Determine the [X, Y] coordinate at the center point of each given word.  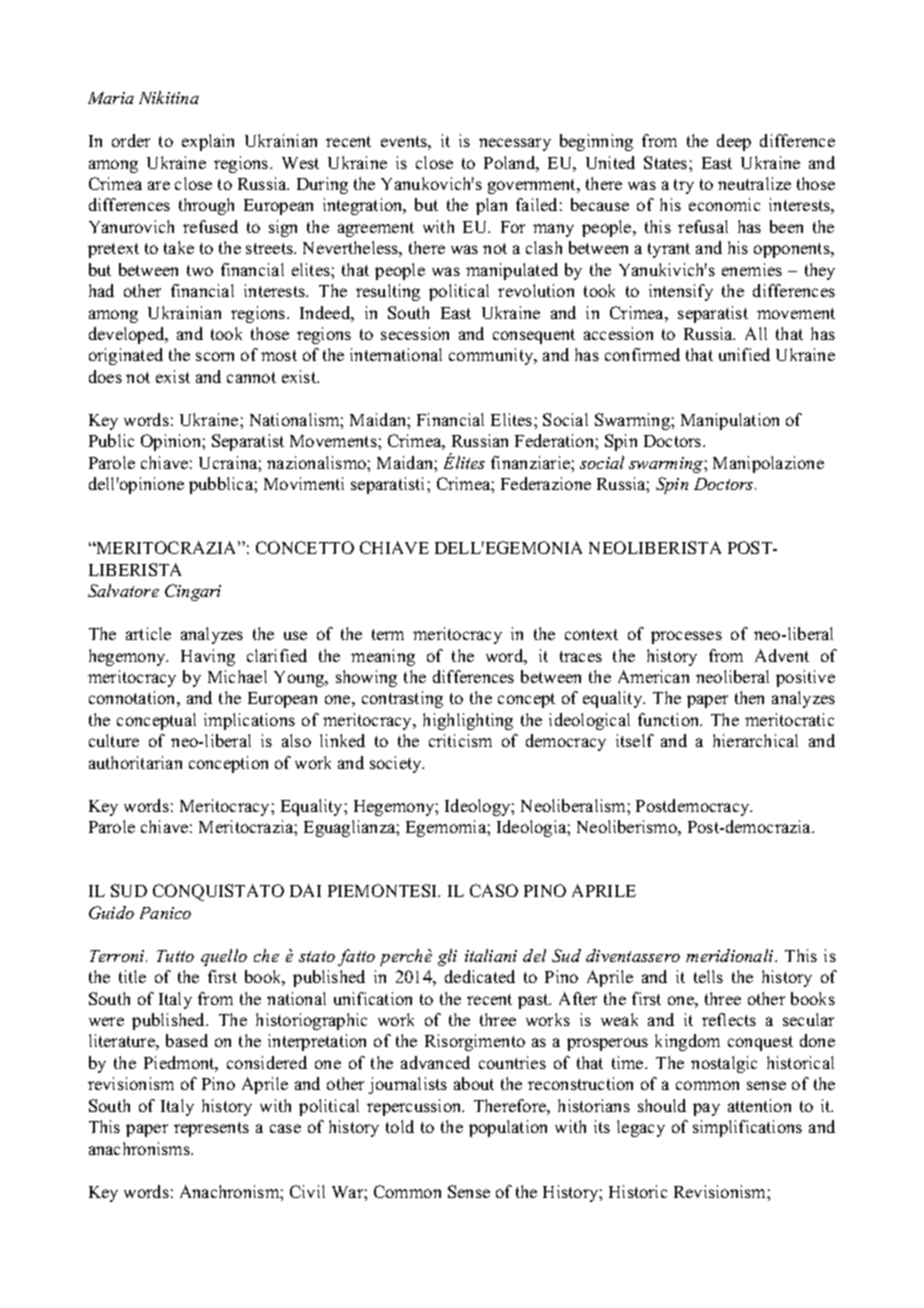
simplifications [747, 1128]
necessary [515, 144]
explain [208, 142]
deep [734, 142]
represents [211, 1129]
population [508, 1128]
